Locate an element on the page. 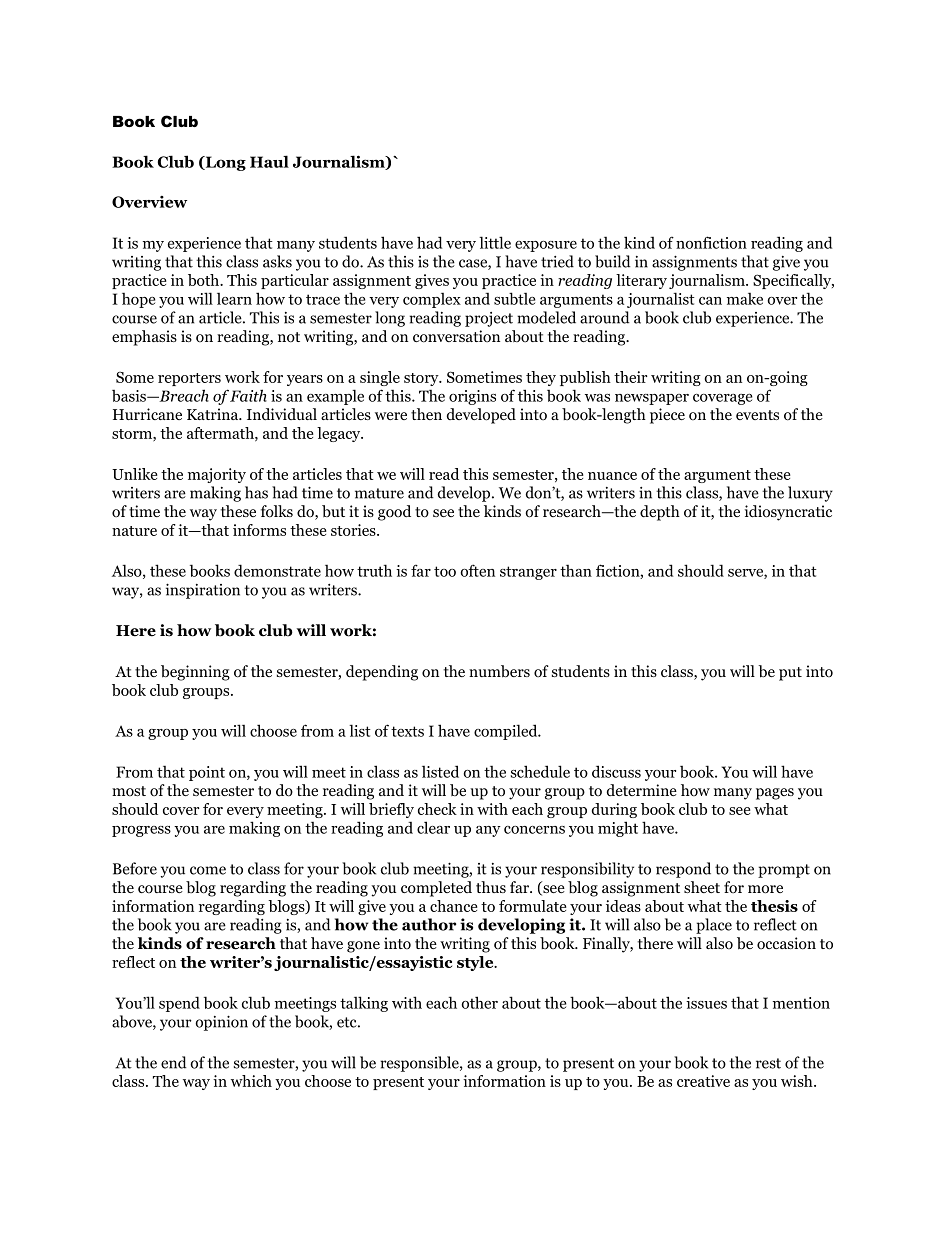  Haul is located at coordinates (269, 161).
